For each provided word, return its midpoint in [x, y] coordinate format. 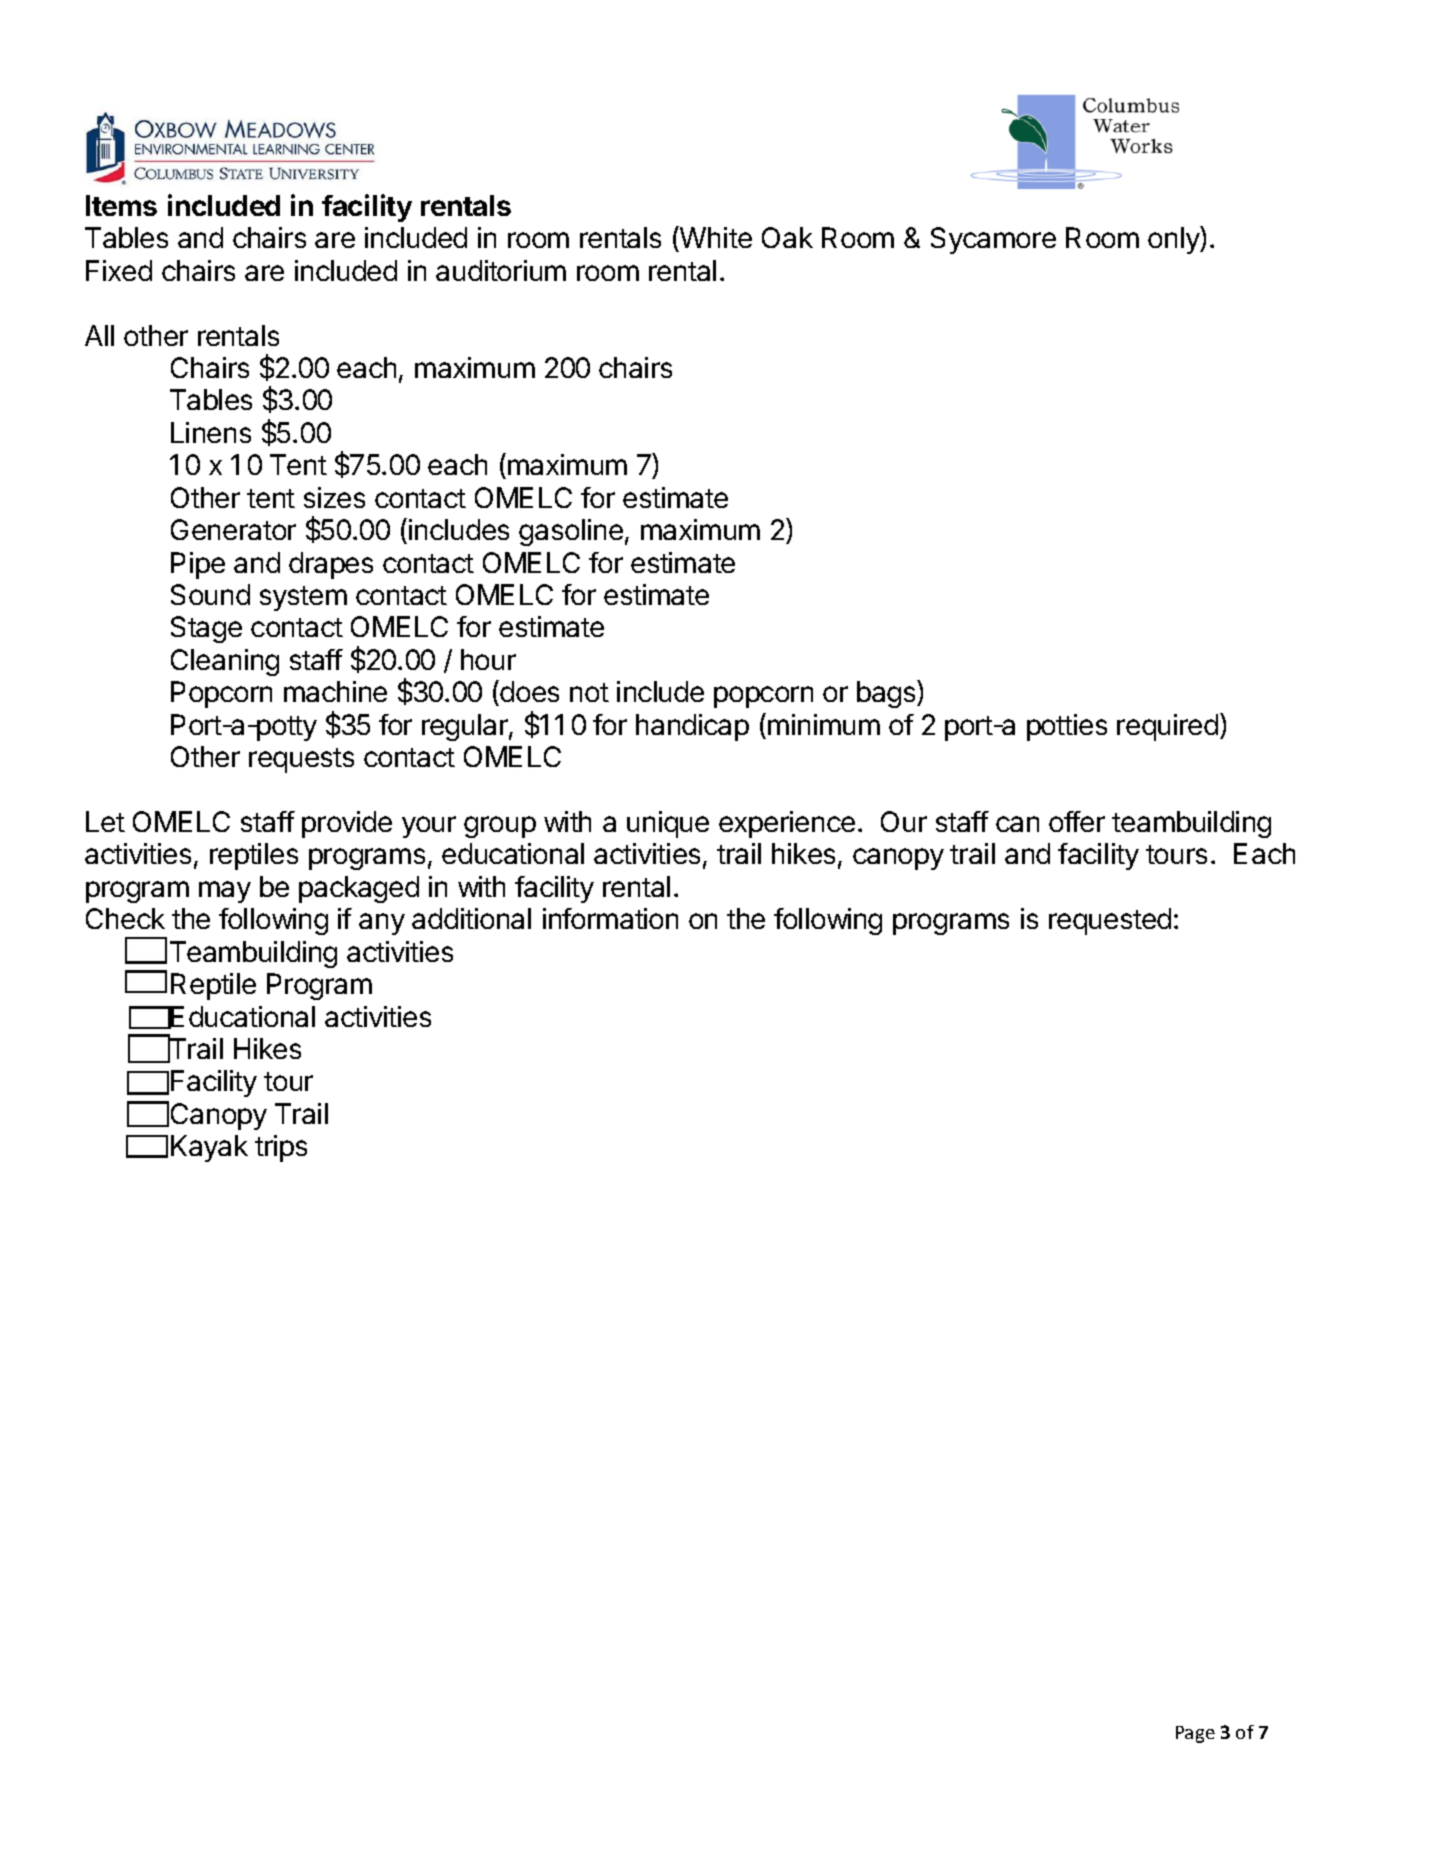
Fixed [119, 270]
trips [281, 1148]
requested [1110, 921]
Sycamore [993, 240]
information [610, 918]
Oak [787, 237]
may [225, 892]
